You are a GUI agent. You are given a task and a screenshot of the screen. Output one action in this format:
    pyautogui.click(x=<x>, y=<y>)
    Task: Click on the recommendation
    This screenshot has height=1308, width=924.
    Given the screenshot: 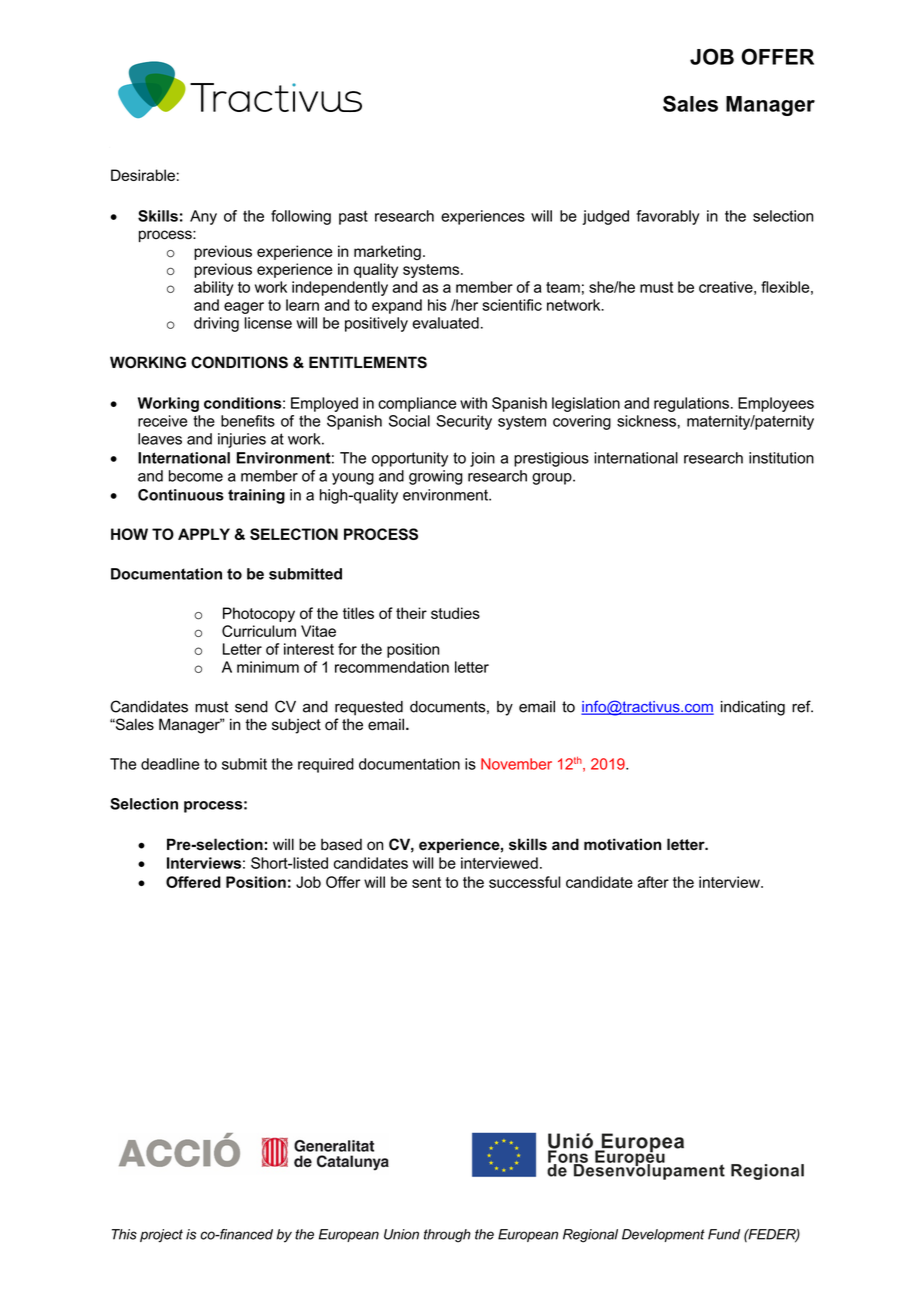 What is the action you would take?
    pyautogui.click(x=392, y=667)
